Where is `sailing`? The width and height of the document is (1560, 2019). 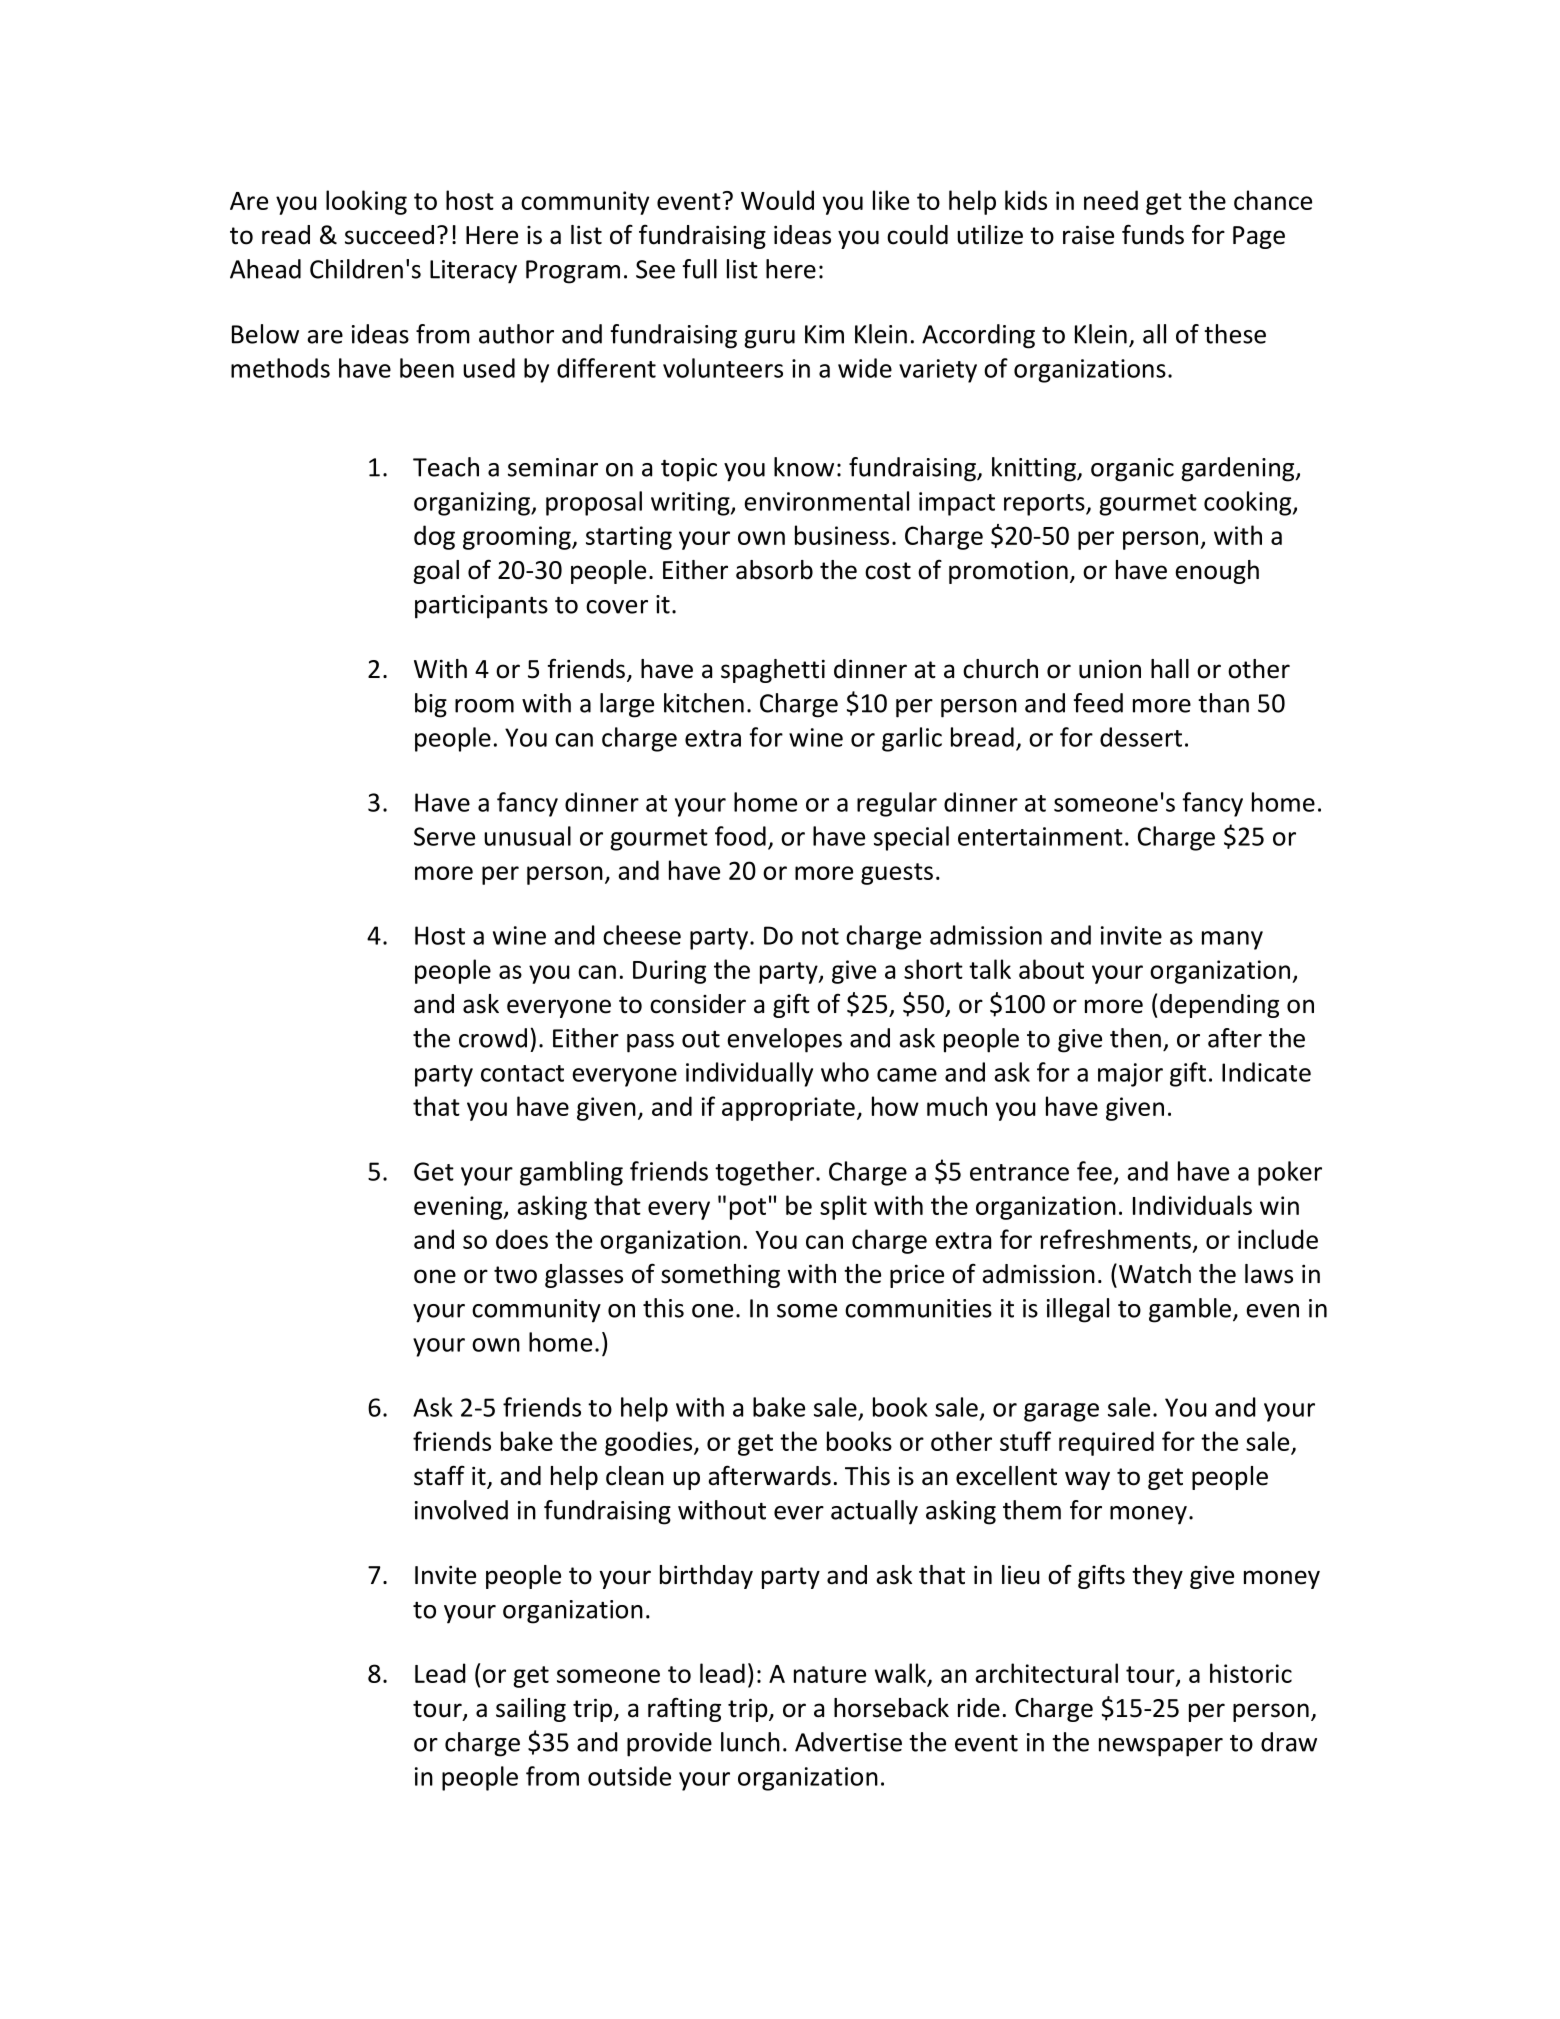
sailing is located at coordinates (531, 1710).
